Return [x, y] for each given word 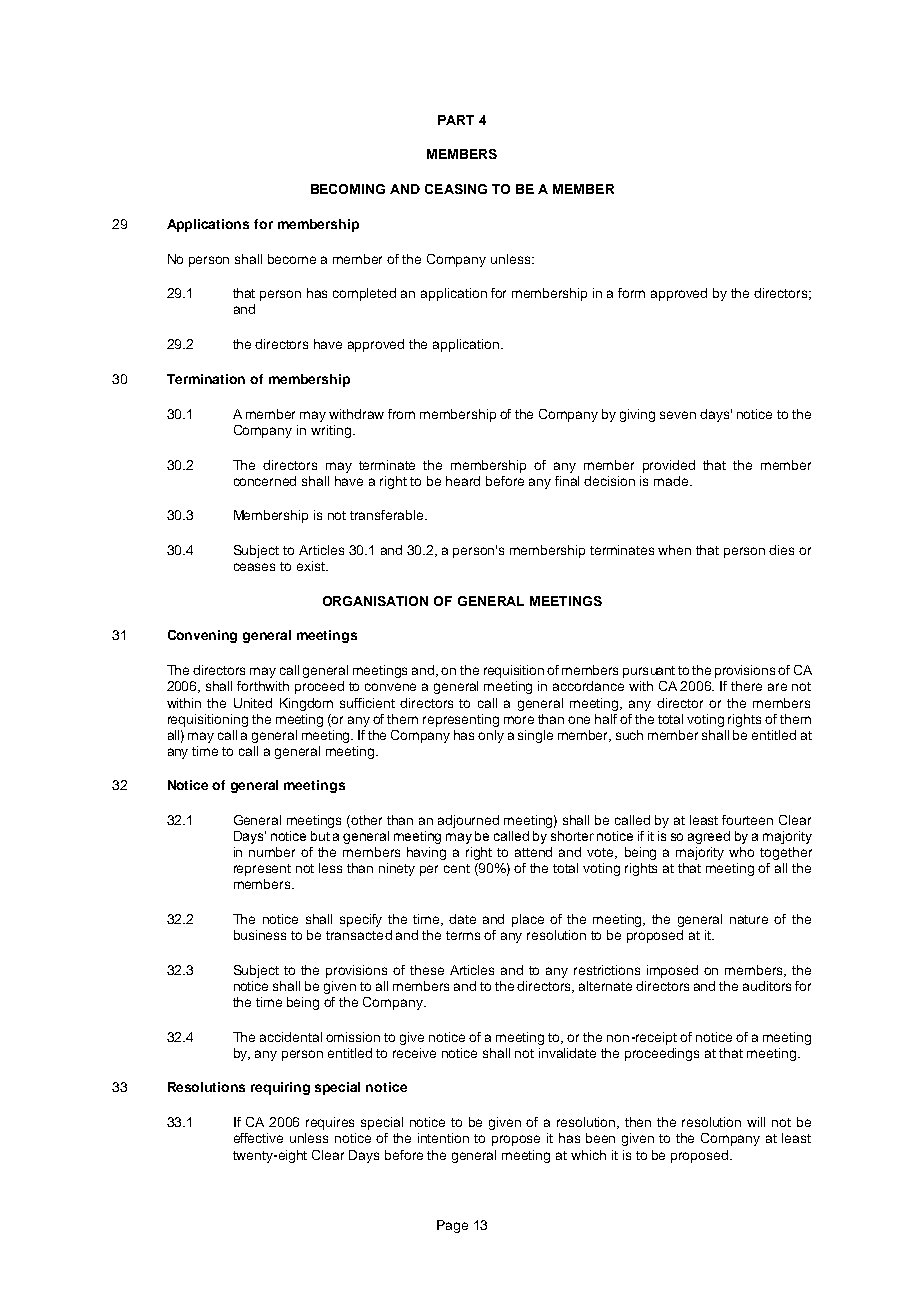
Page [452, 1226]
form [631, 293]
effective [258, 1138]
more [519, 720]
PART [456, 120]
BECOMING [348, 189]
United [253, 703]
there [746, 686]
